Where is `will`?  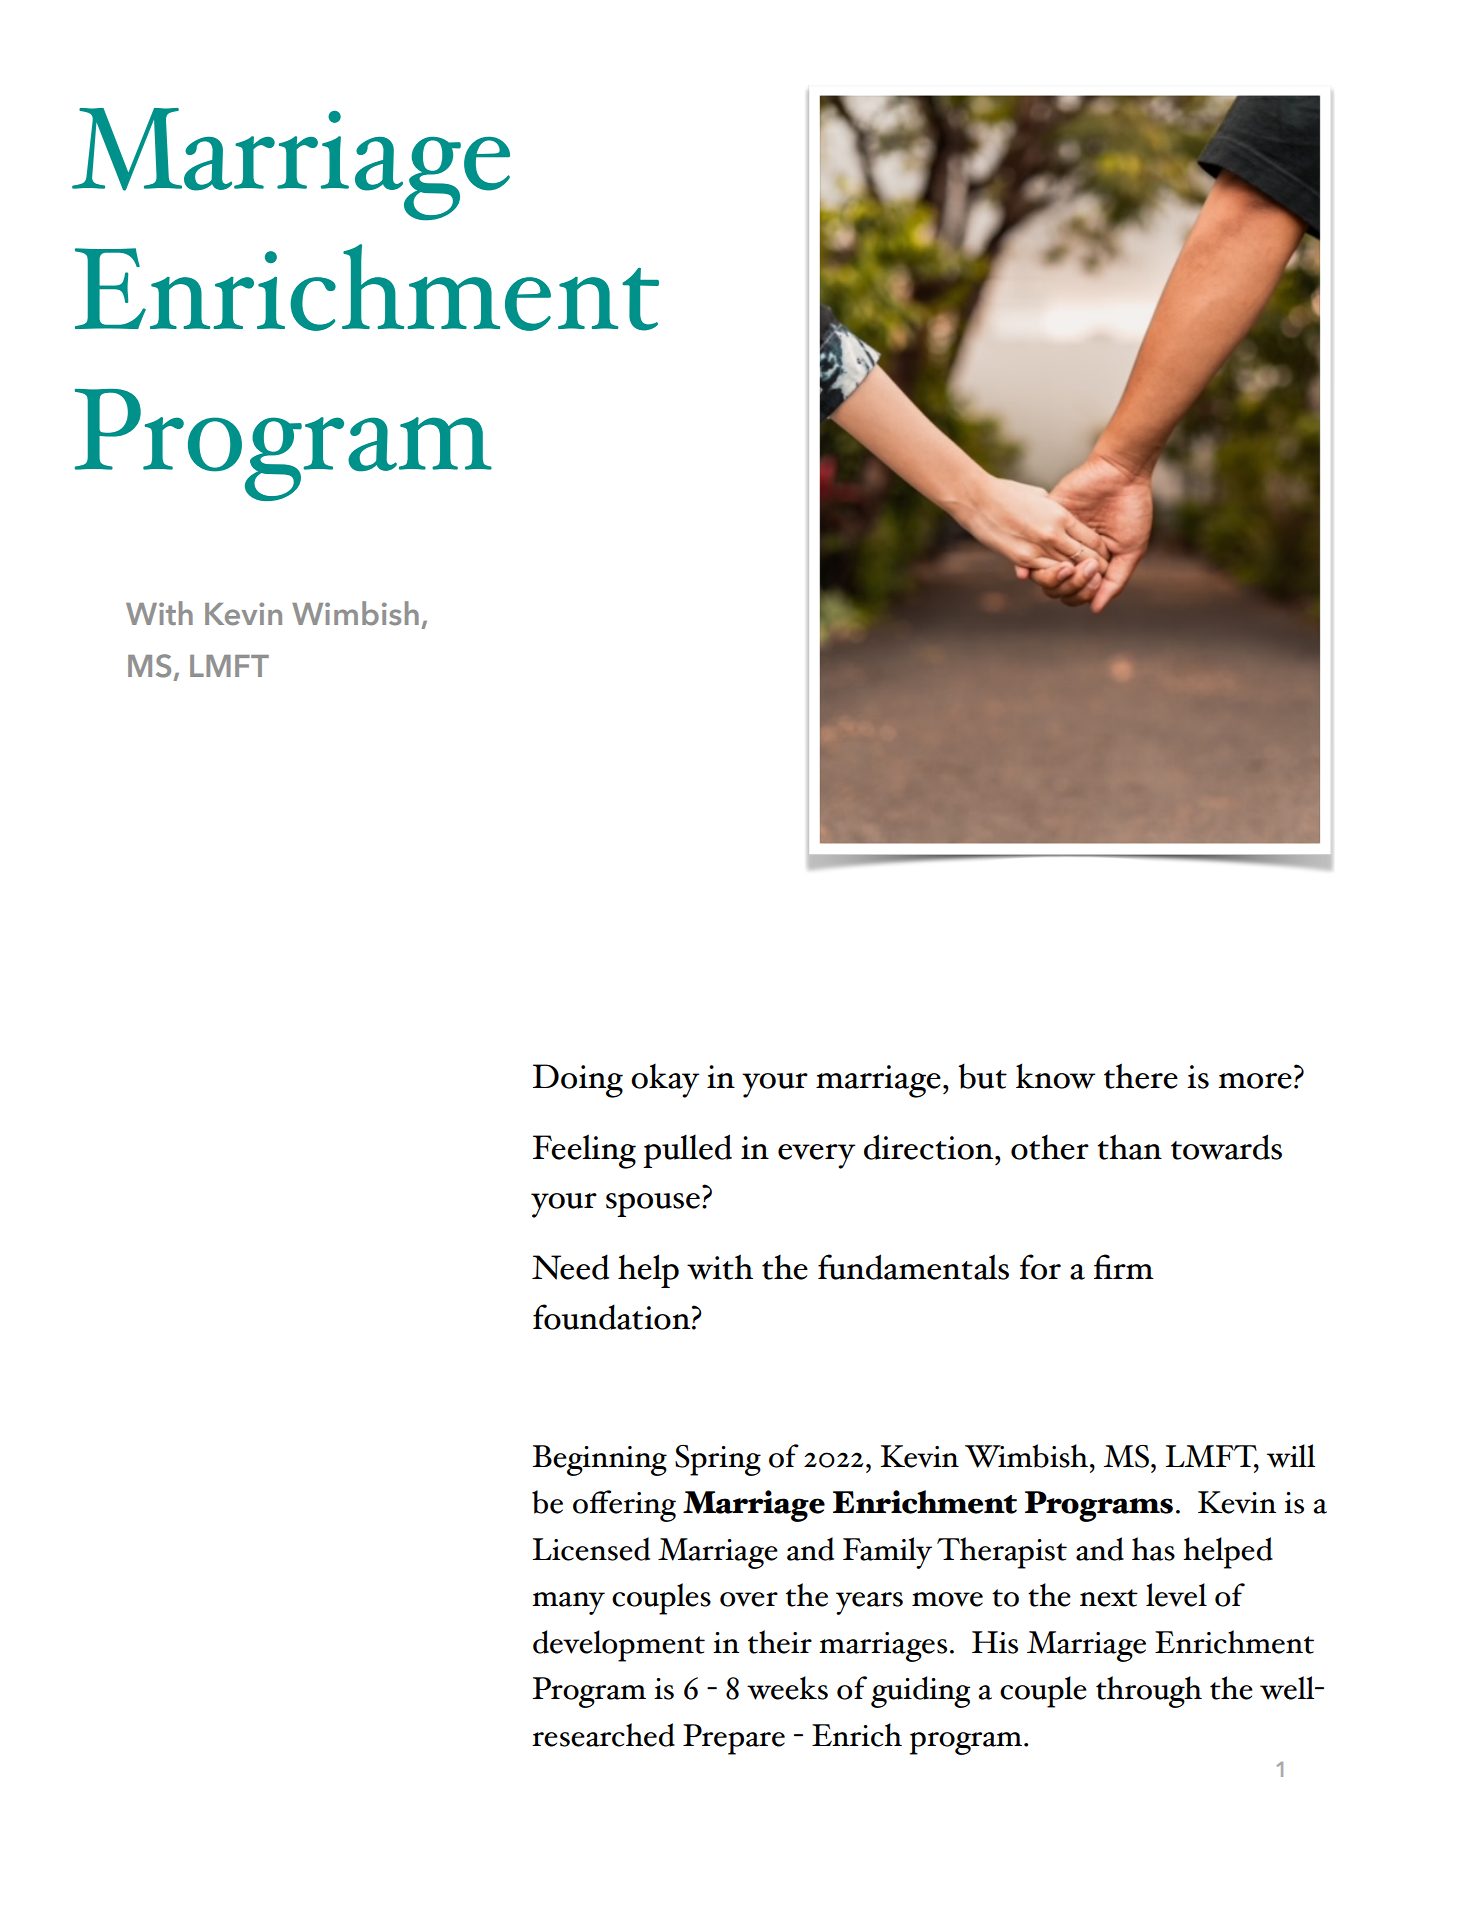
will is located at coordinates (1291, 1456).
